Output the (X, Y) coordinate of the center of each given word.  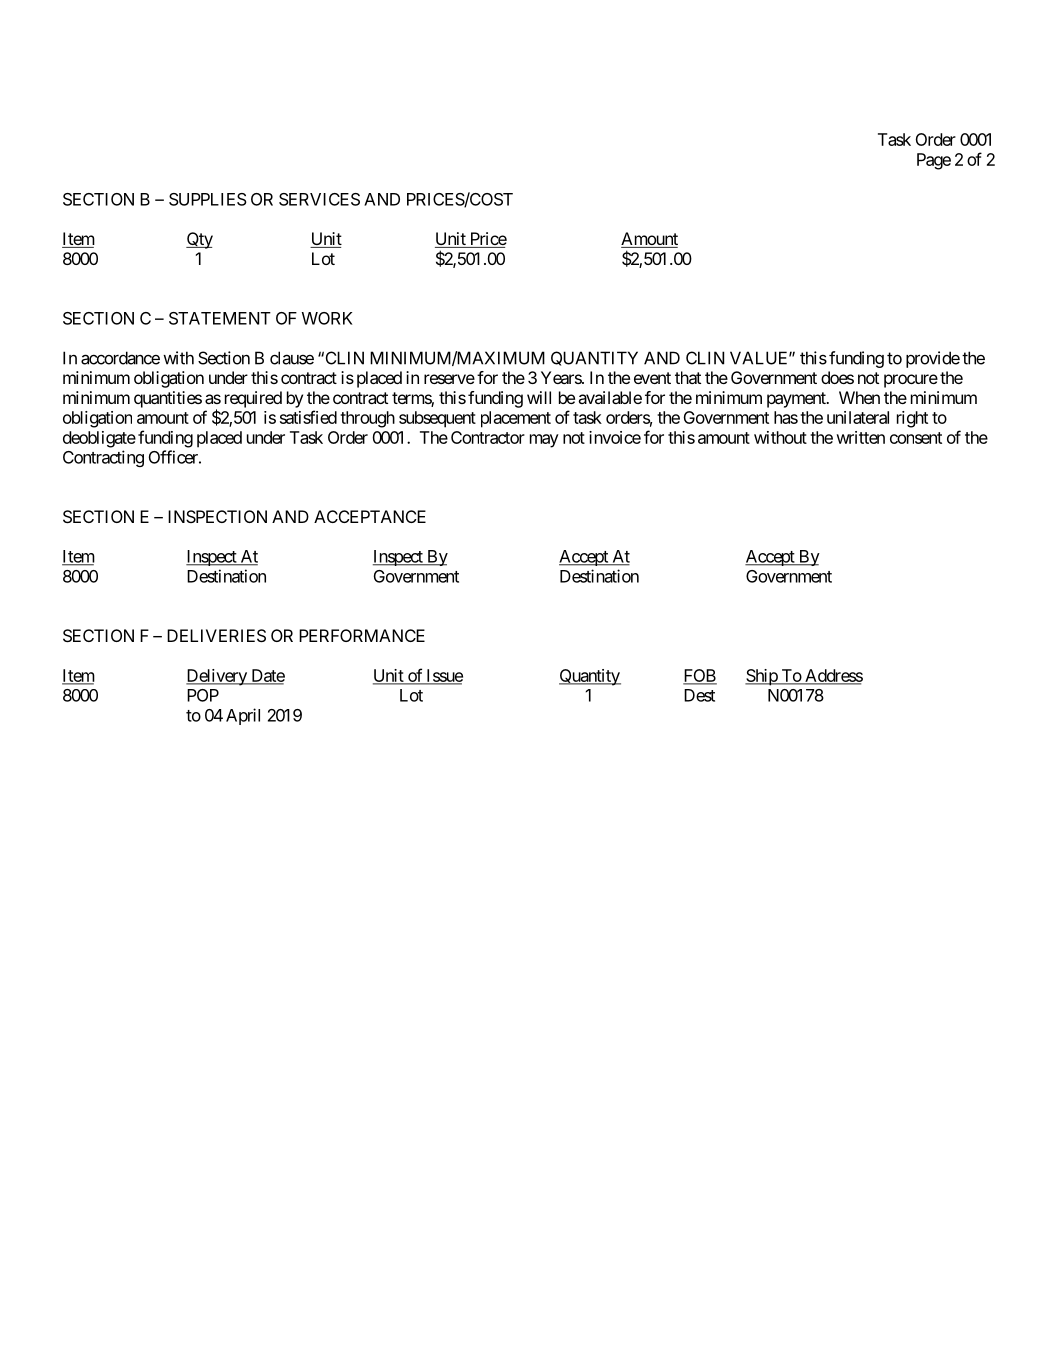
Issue (443, 676)
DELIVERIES (216, 635)
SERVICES (319, 199)
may (544, 441)
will (539, 397)
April (243, 716)
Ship (762, 677)
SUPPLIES (208, 199)
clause (292, 358)
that (688, 377)
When (859, 397)
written (860, 437)
